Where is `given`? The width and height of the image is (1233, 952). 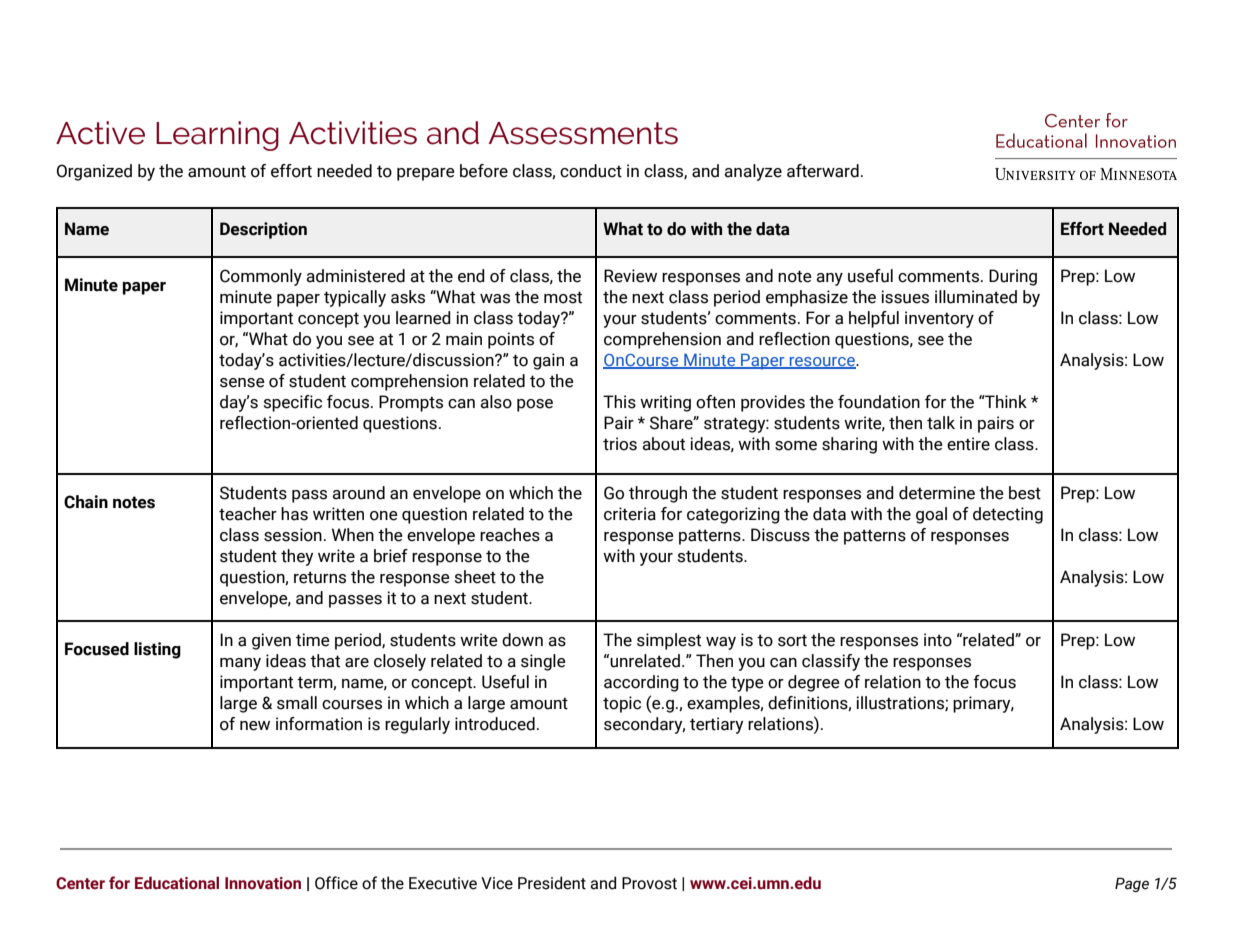 given is located at coordinates (271, 641).
